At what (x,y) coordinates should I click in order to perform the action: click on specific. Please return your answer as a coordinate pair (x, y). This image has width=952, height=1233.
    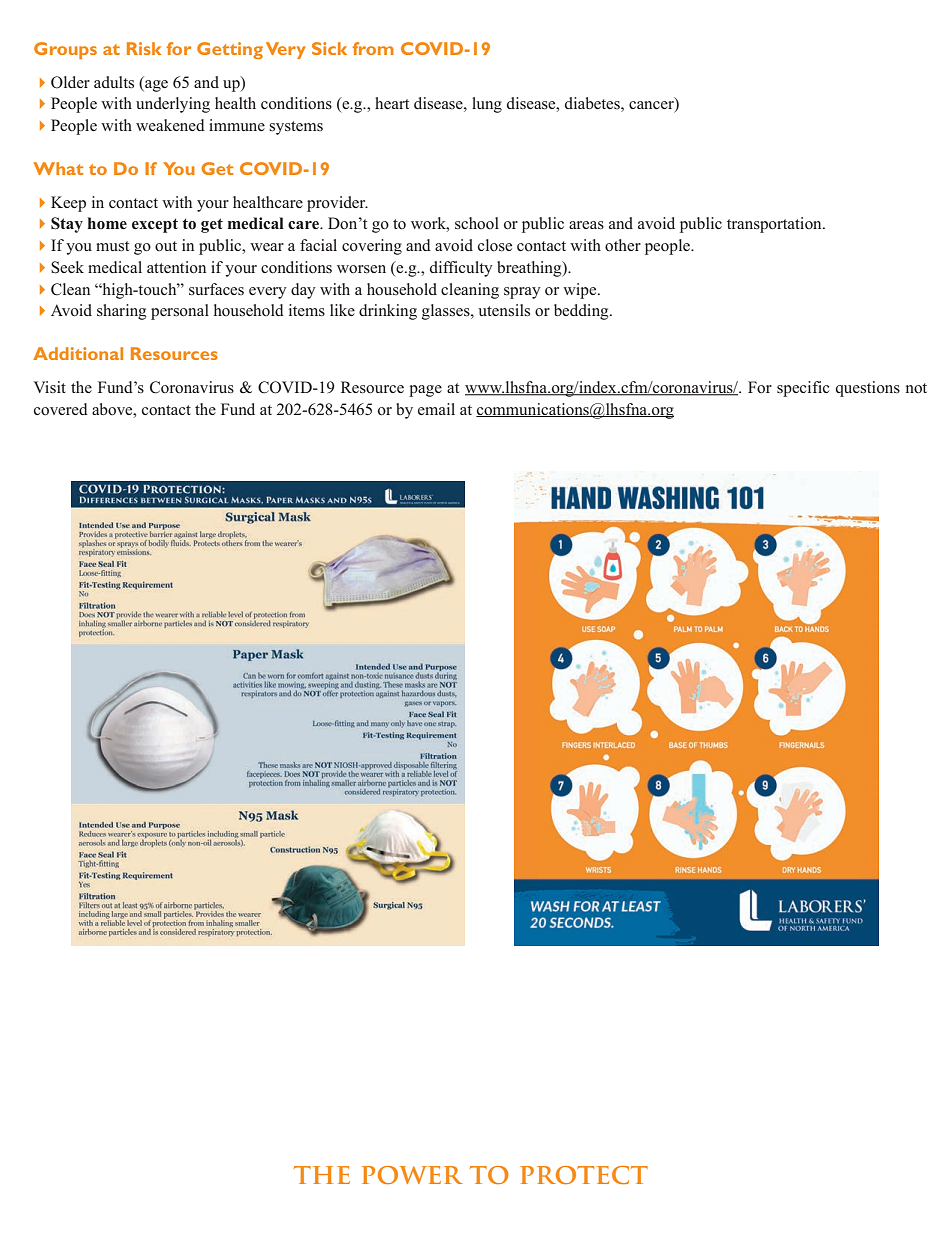
    Looking at the image, I should click on (803, 389).
